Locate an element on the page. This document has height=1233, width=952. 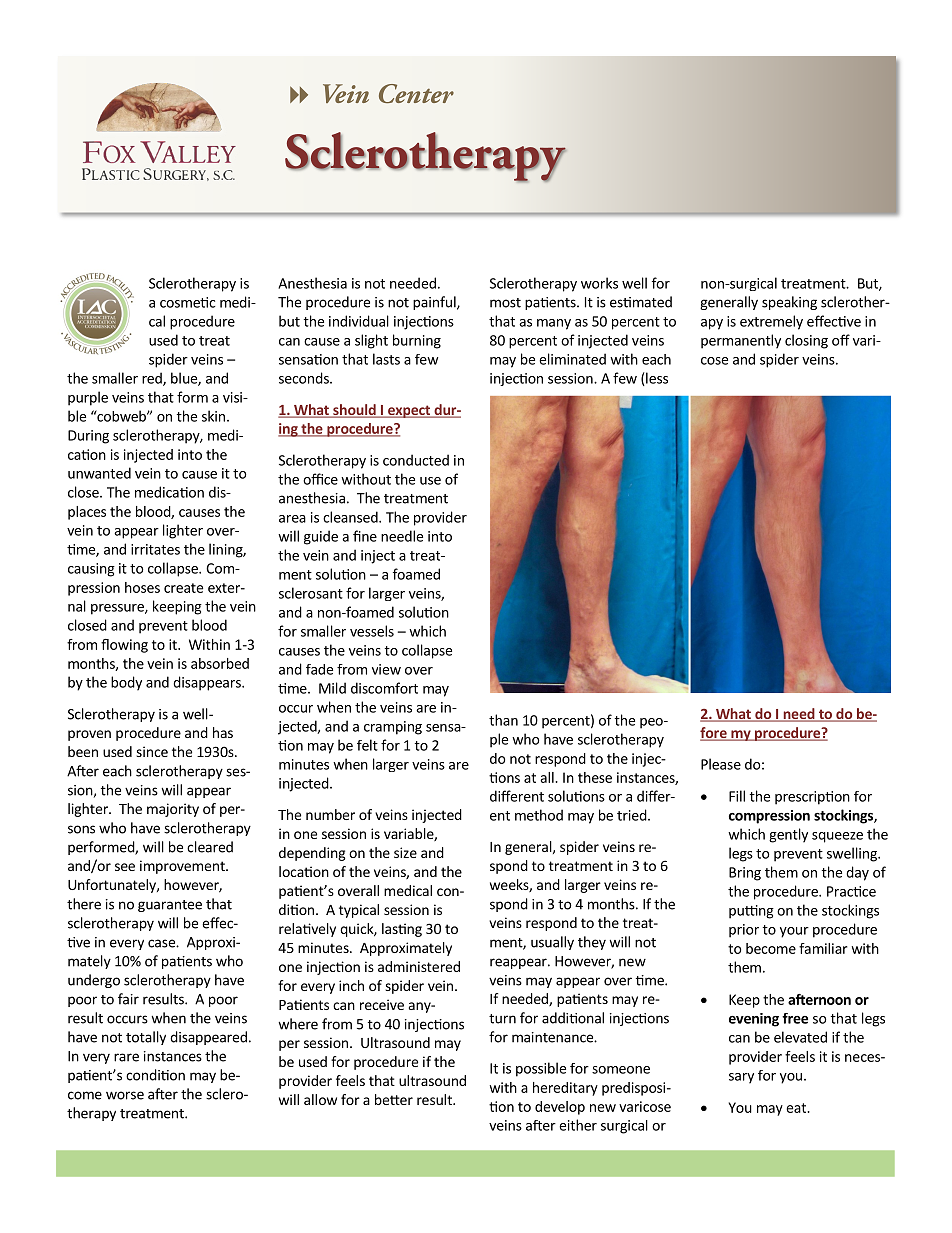
better is located at coordinates (394, 1099).
